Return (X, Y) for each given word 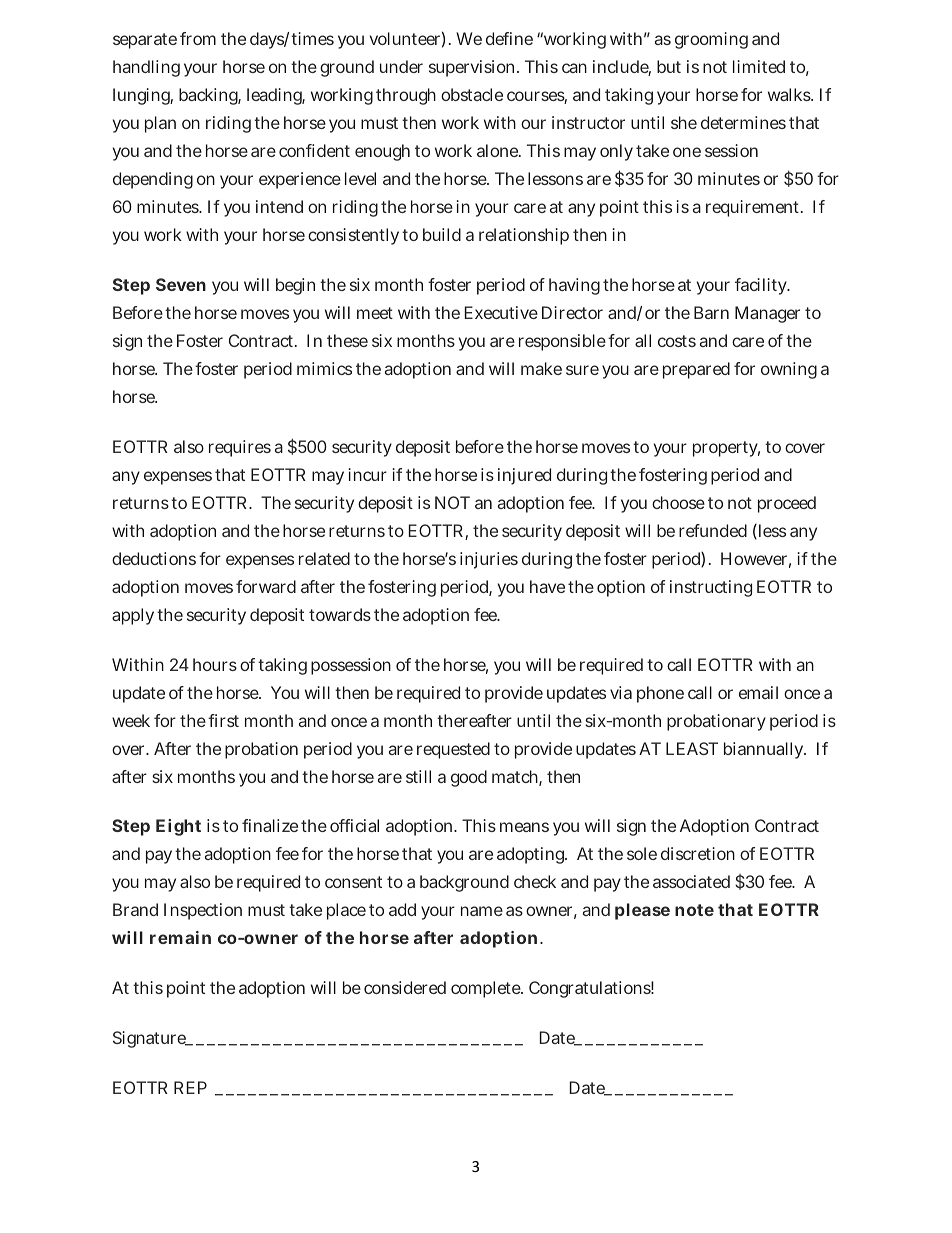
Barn (711, 312)
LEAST (692, 748)
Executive (501, 312)
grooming (711, 40)
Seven (181, 284)
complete (487, 989)
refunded (713, 530)
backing (210, 96)
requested (453, 750)
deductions (154, 558)
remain (180, 937)
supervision (474, 68)
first (223, 720)
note (694, 910)
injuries (489, 560)
